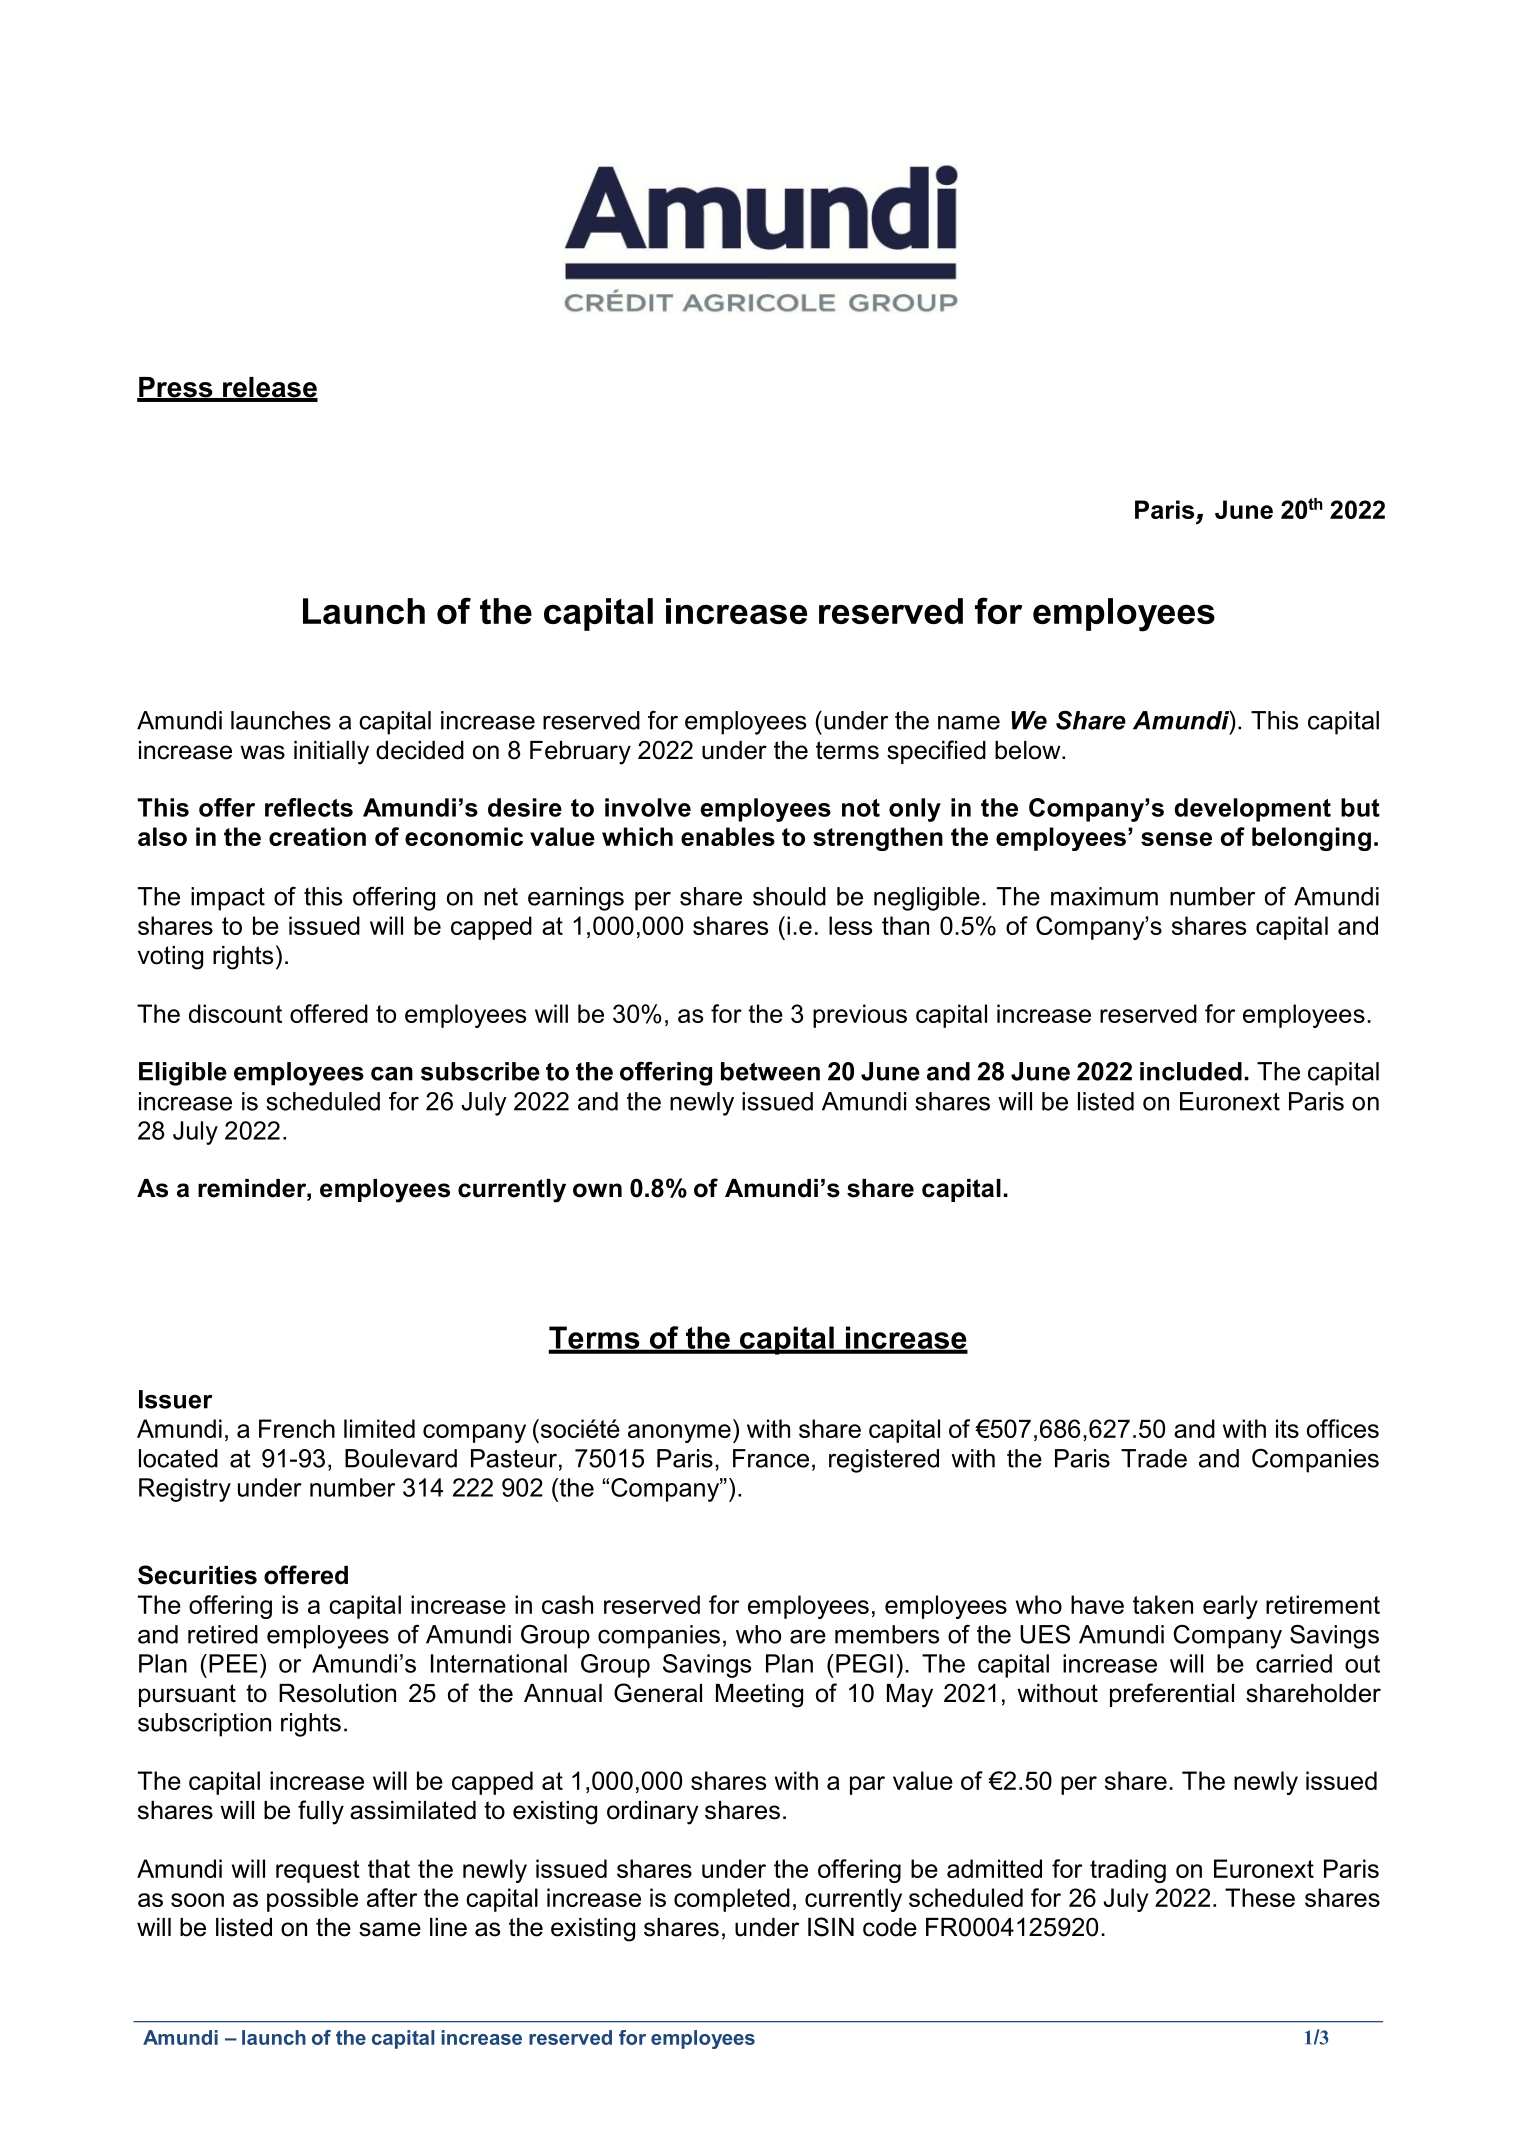  I want to click on Issuer, so click(176, 1399).
